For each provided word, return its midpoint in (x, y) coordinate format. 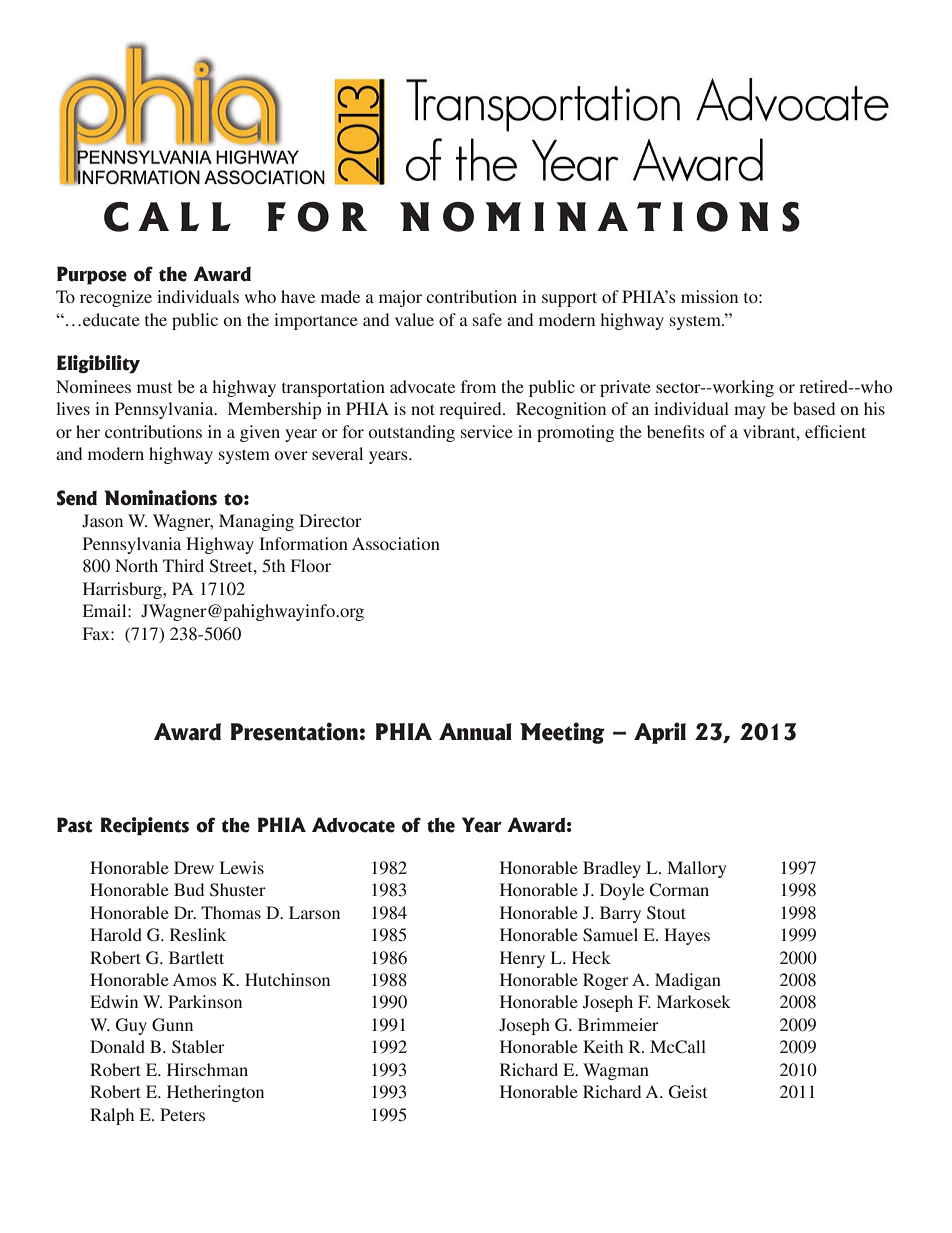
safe (487, 319)
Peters (182, 1114)
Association (396, 543)
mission (709, 296)
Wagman (616, 1071)
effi (817, 431)
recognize (116, 298)
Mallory (697, 869)
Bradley (612, 869)
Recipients (145, 826)
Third (183, 565)
